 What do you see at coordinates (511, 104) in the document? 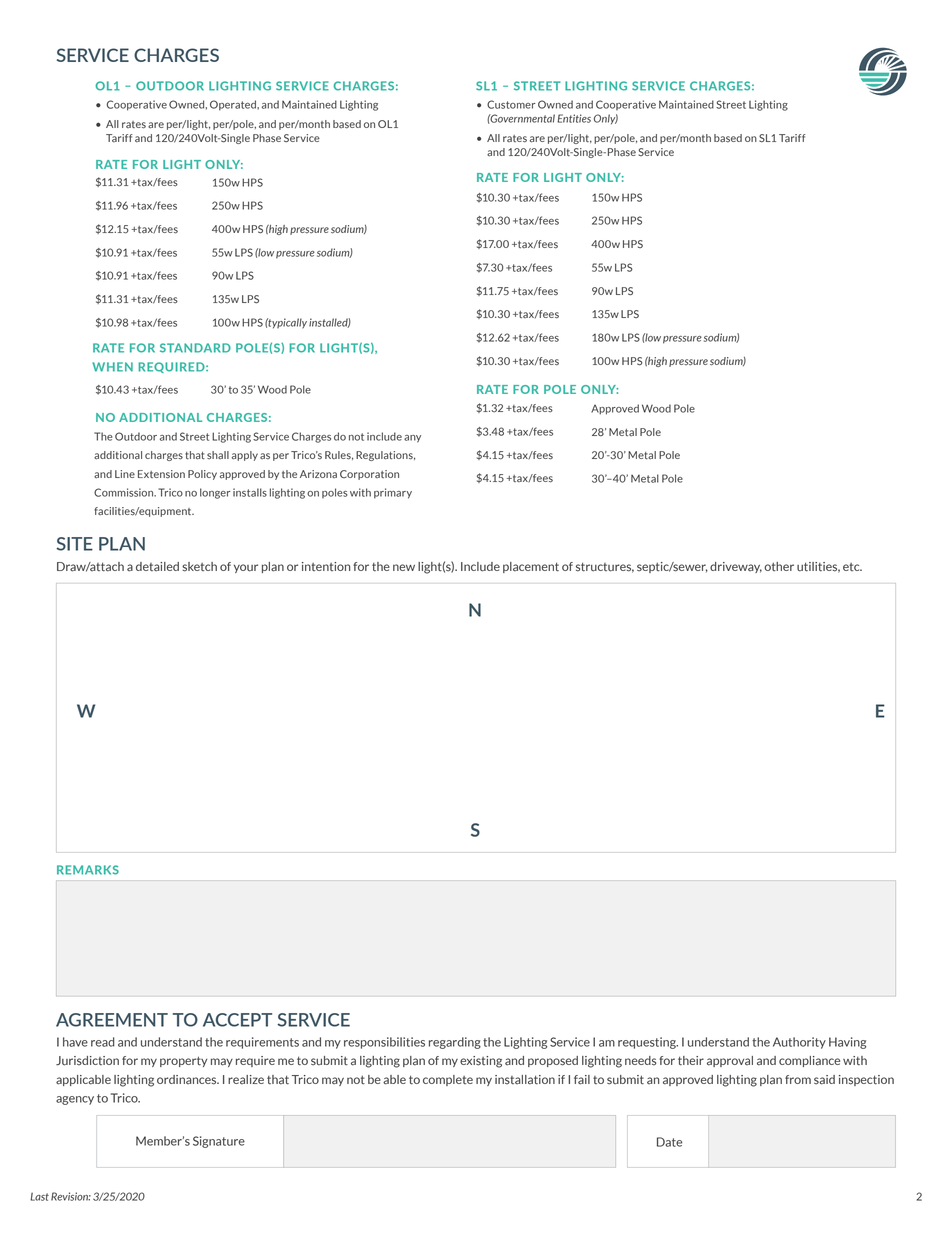
I see `Customer` at bounding box center [511, 104].
